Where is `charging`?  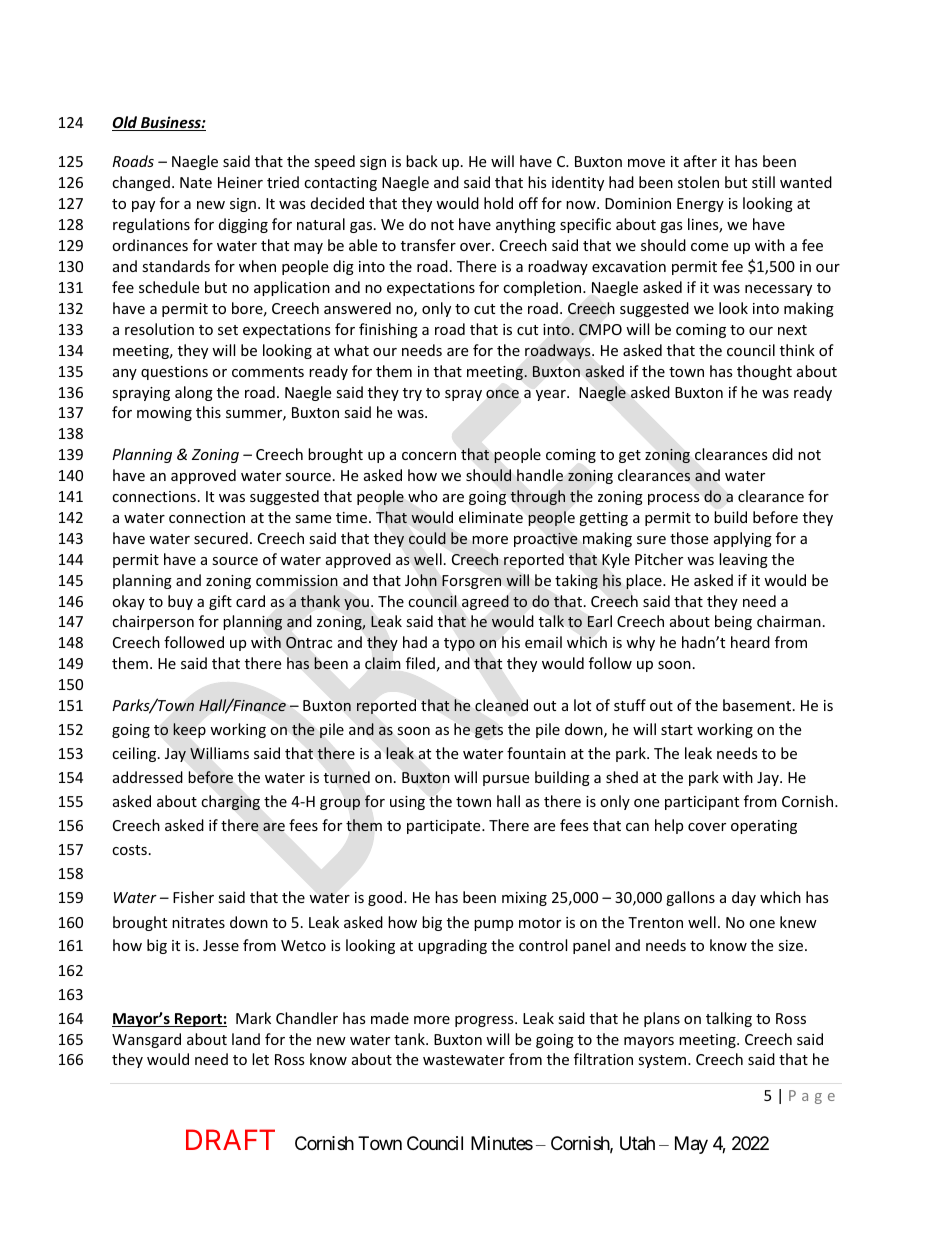 charging is located at coordinates (230, 802).
